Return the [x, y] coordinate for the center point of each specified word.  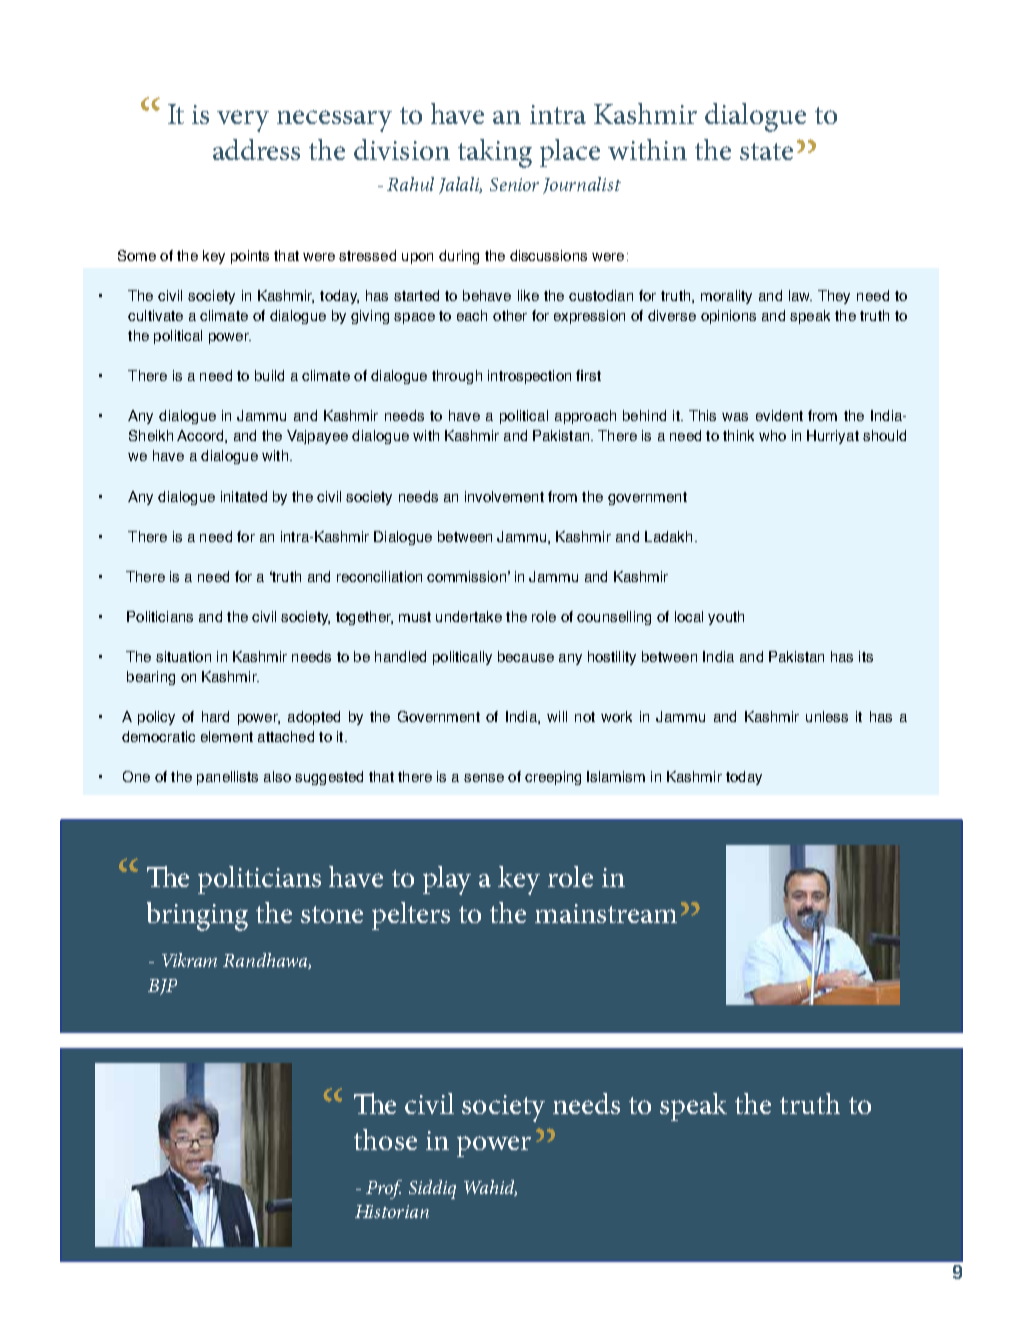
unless [827, 716]
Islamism [616, 776]
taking [495, 153]
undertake [469, 616]
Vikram [189, 960]
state [766, 151]
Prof [384, 1189]
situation [183, 656]
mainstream [606, 913]
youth [726, 618]
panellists [227, 778]
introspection [529, 377]
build [269, 375]
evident [779, 415]
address [256, 149]
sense [484, 778]
